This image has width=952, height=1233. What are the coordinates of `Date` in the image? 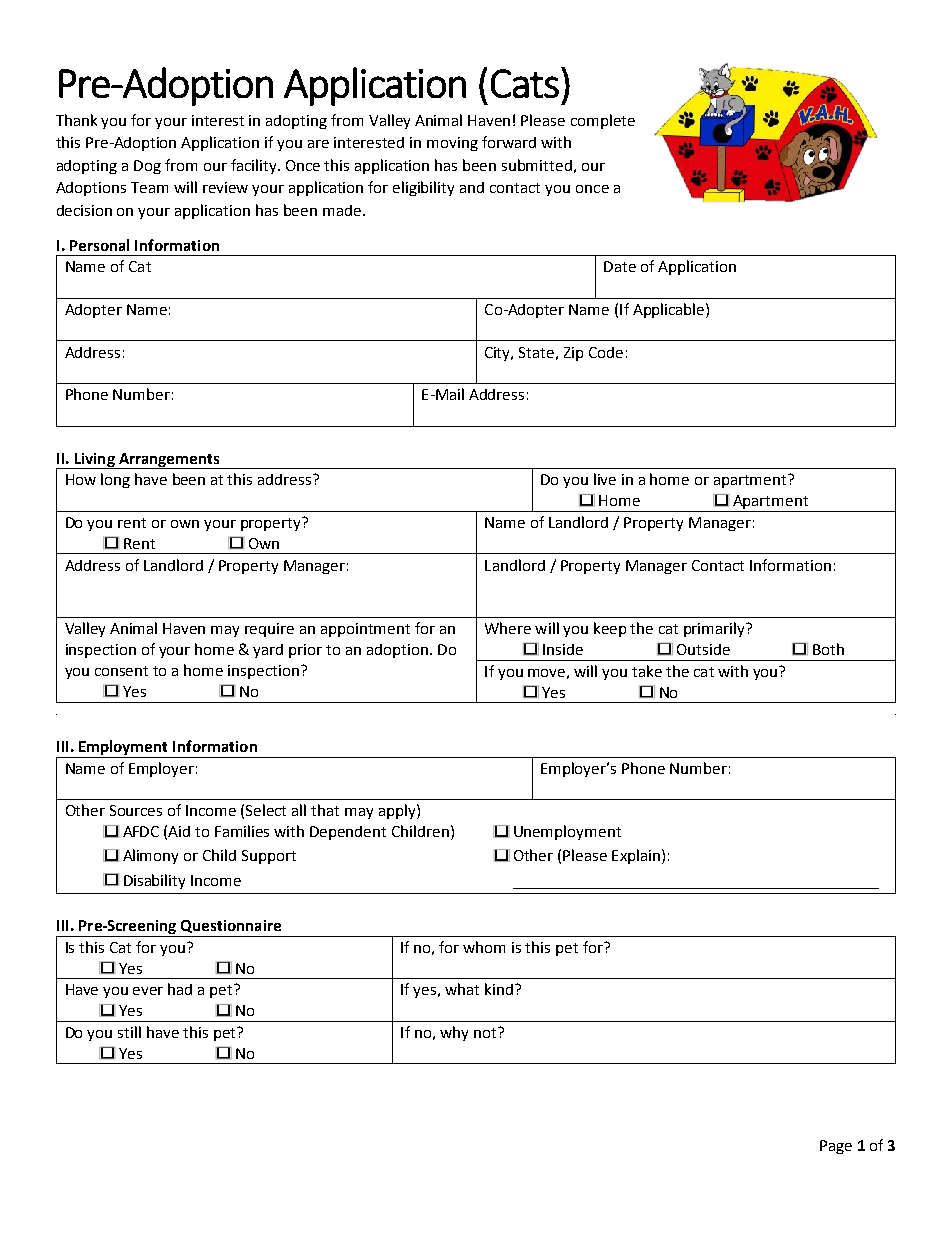 It's located at (620, 266).
